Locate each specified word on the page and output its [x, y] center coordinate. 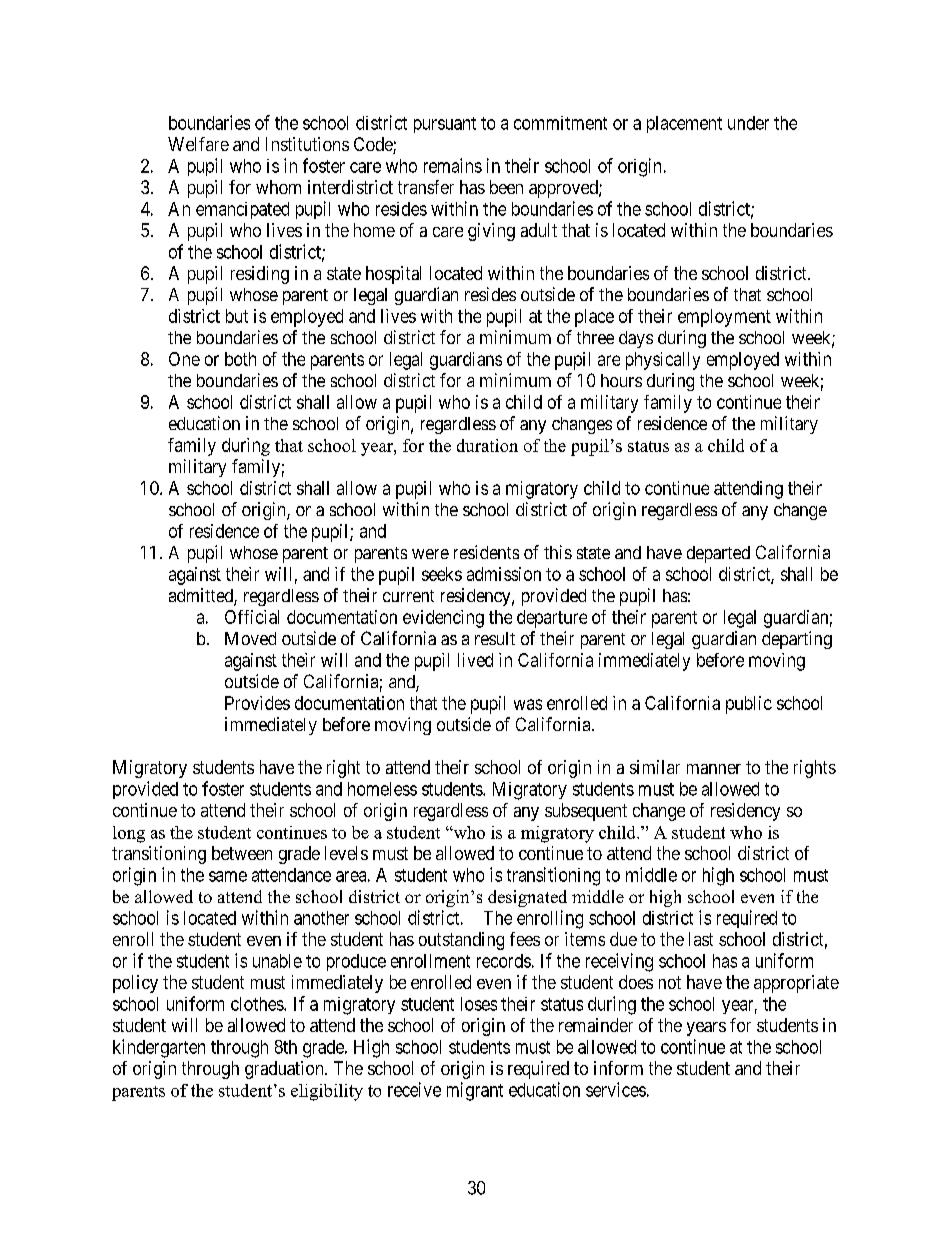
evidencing [443, 619]
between [242, 853]
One [184, 359]
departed [718, 554]
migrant [475, 1091]
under [748, 123]
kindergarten [159, 1048]
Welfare [198, 144]
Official [252, 617]
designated [527, 898]
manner [714, 769]
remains [453, 165]
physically [663, 361]
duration [487, 445]
